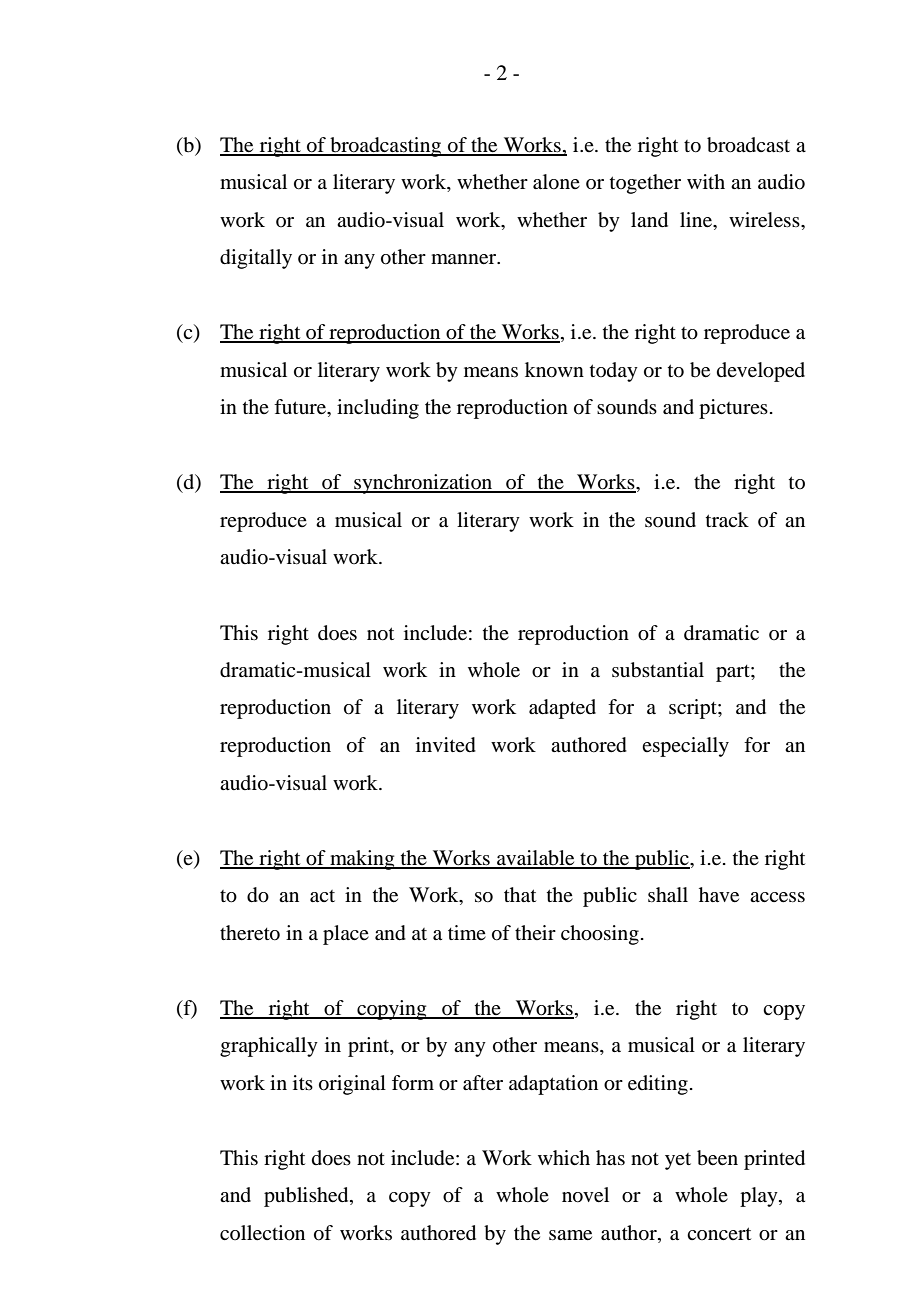 This page has width=924, height=1308. What do you see at coordinates (269, 1047) in the page?
I see `graphically` at bounding box center [269, 1047].
